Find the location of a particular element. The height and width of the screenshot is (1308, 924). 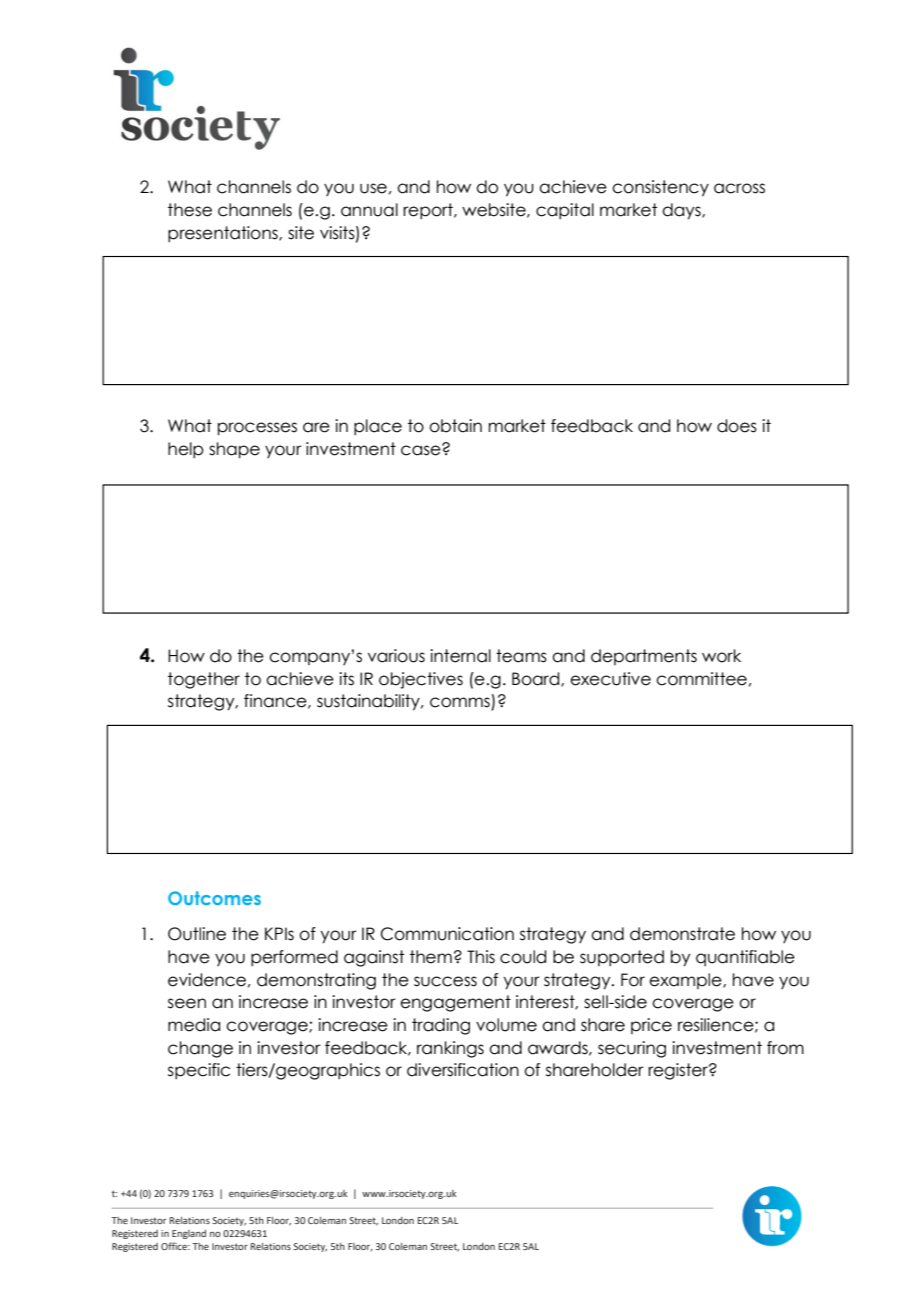

demonstrate is located at coordinates (682, 934).
